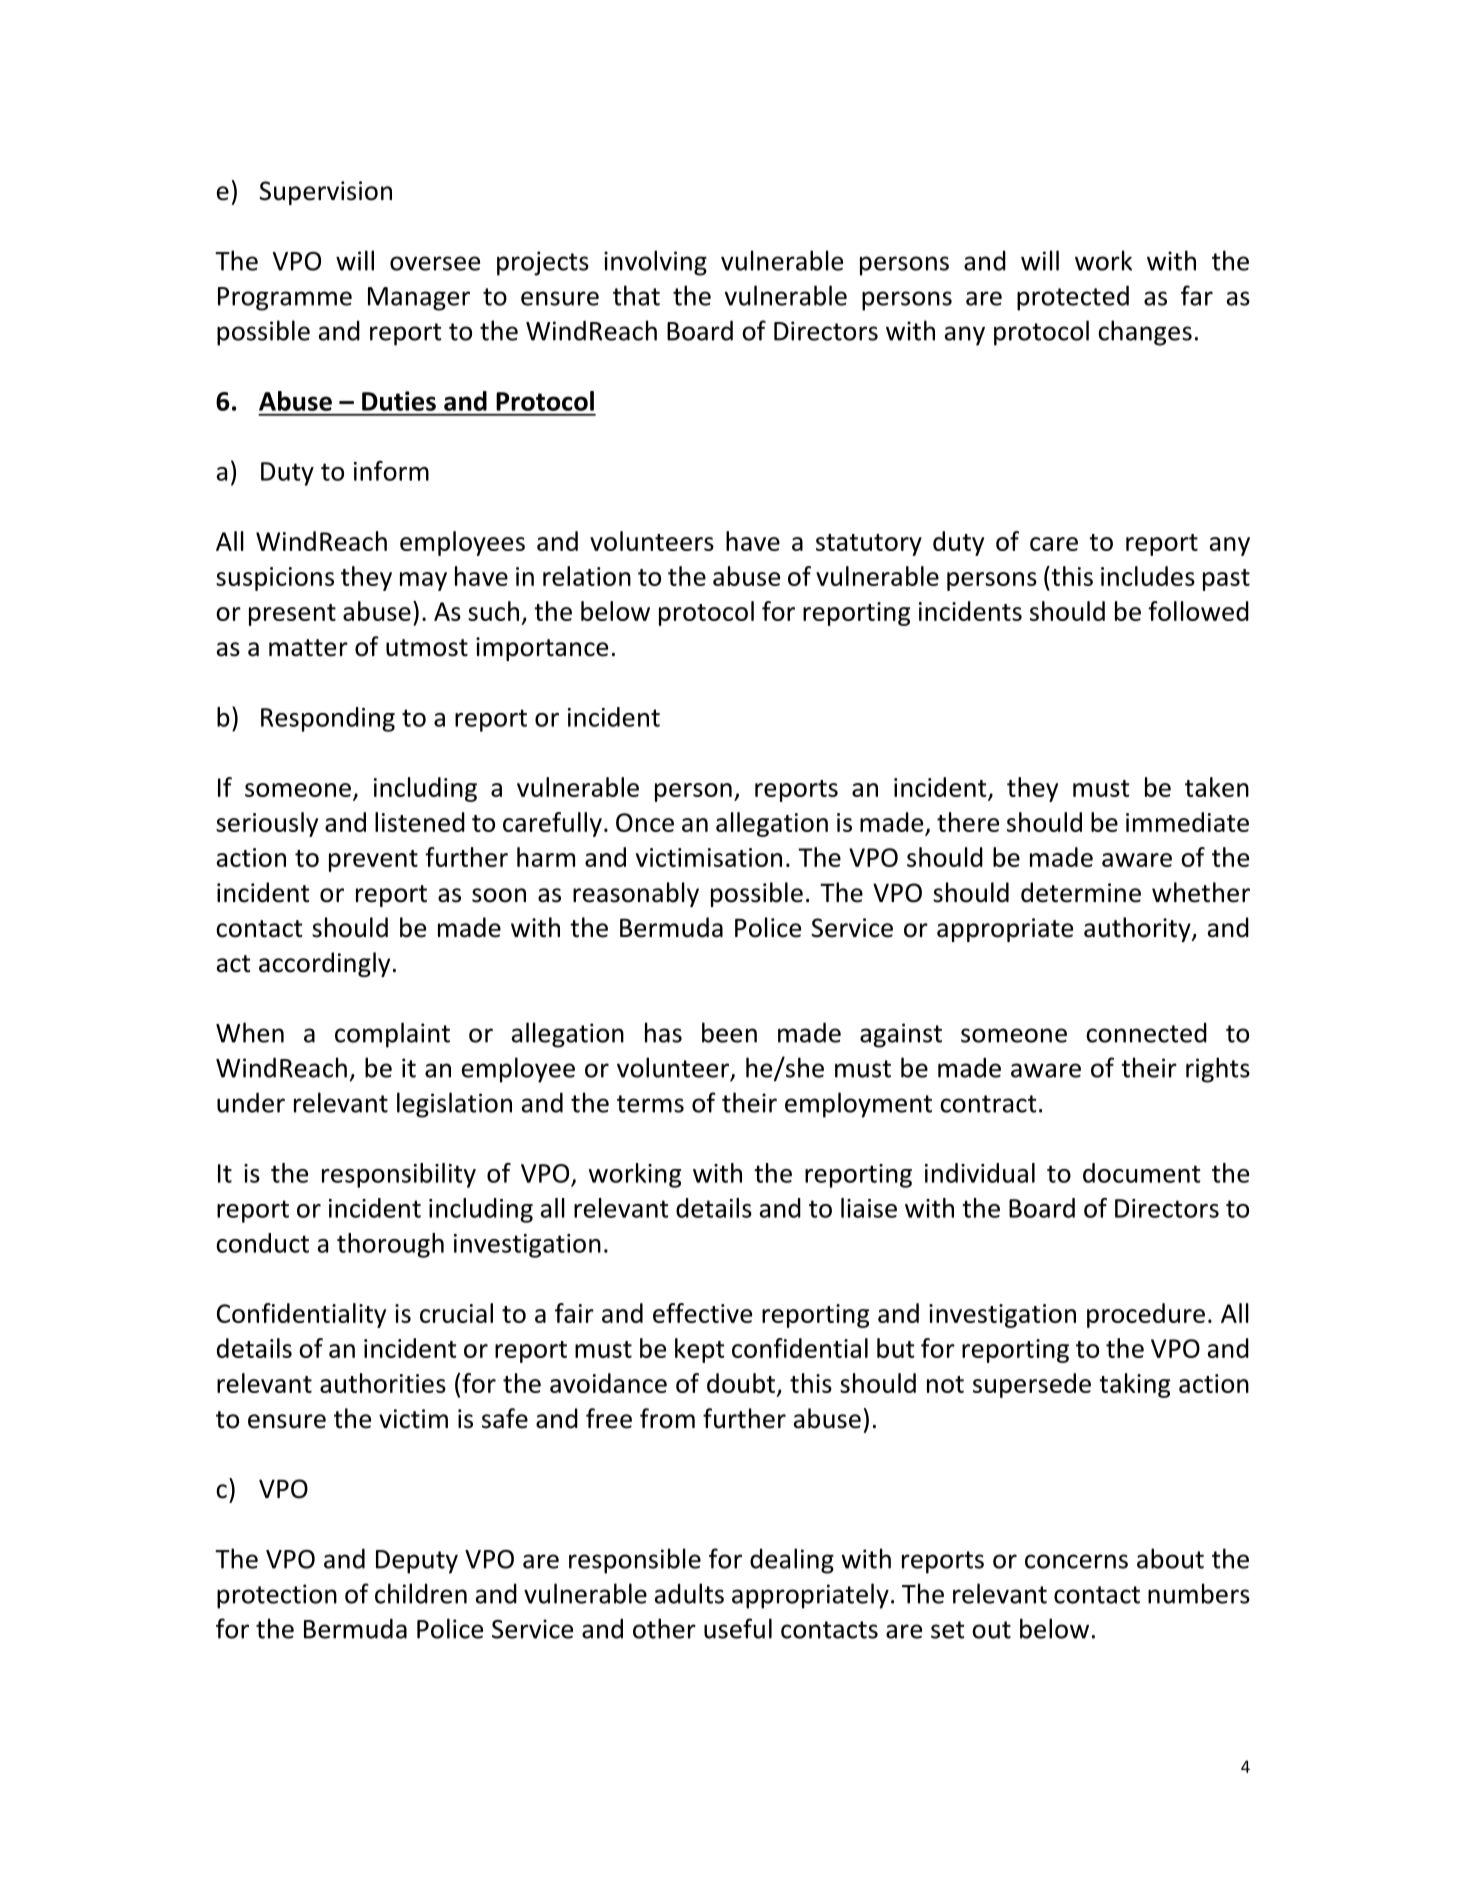 This document has width=1466, height=1897. Describe the element at coordinates (325, 193) in the document. I see `Supervision` at that location.
